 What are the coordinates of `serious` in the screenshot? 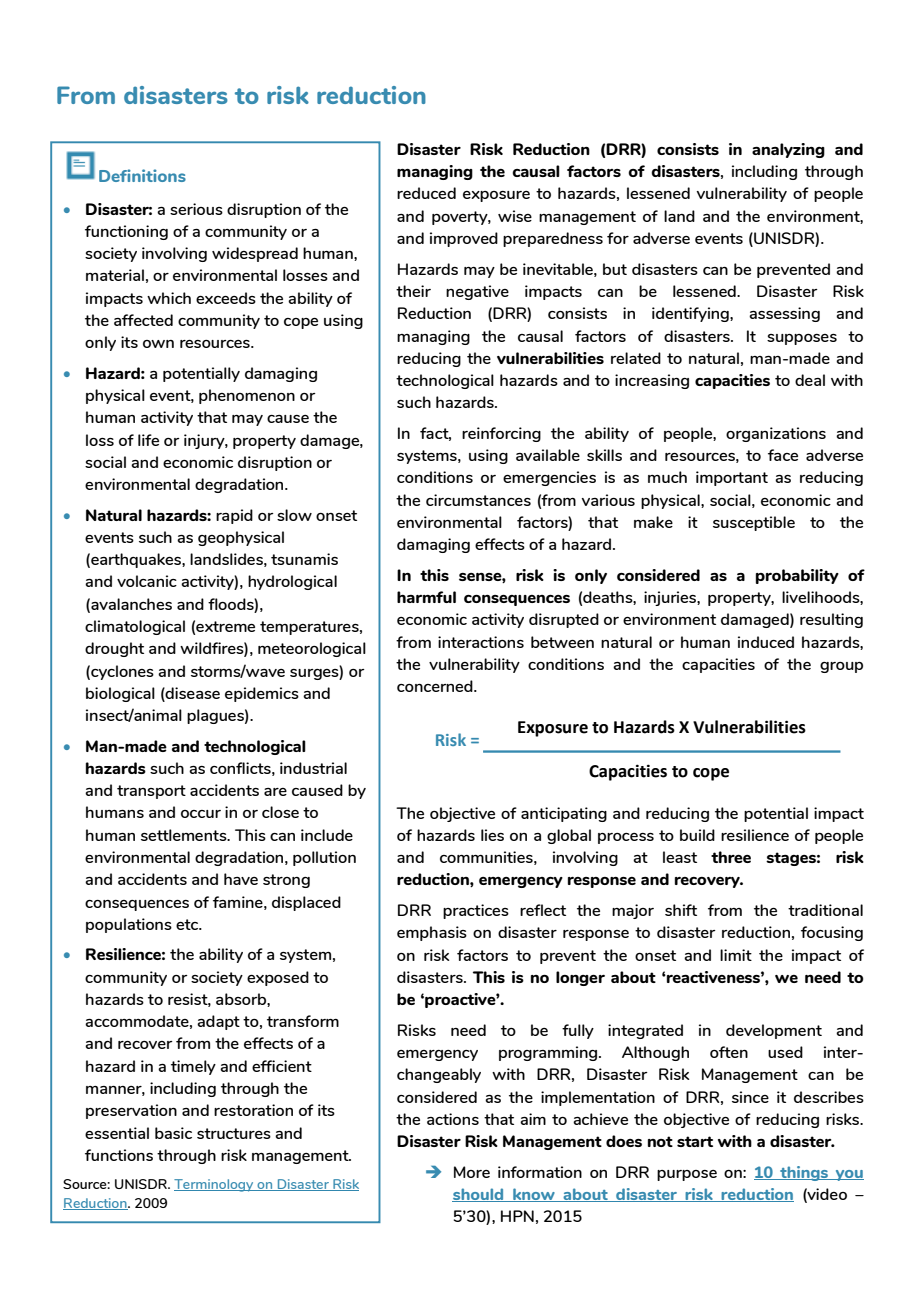 It's located at (196, 209).
